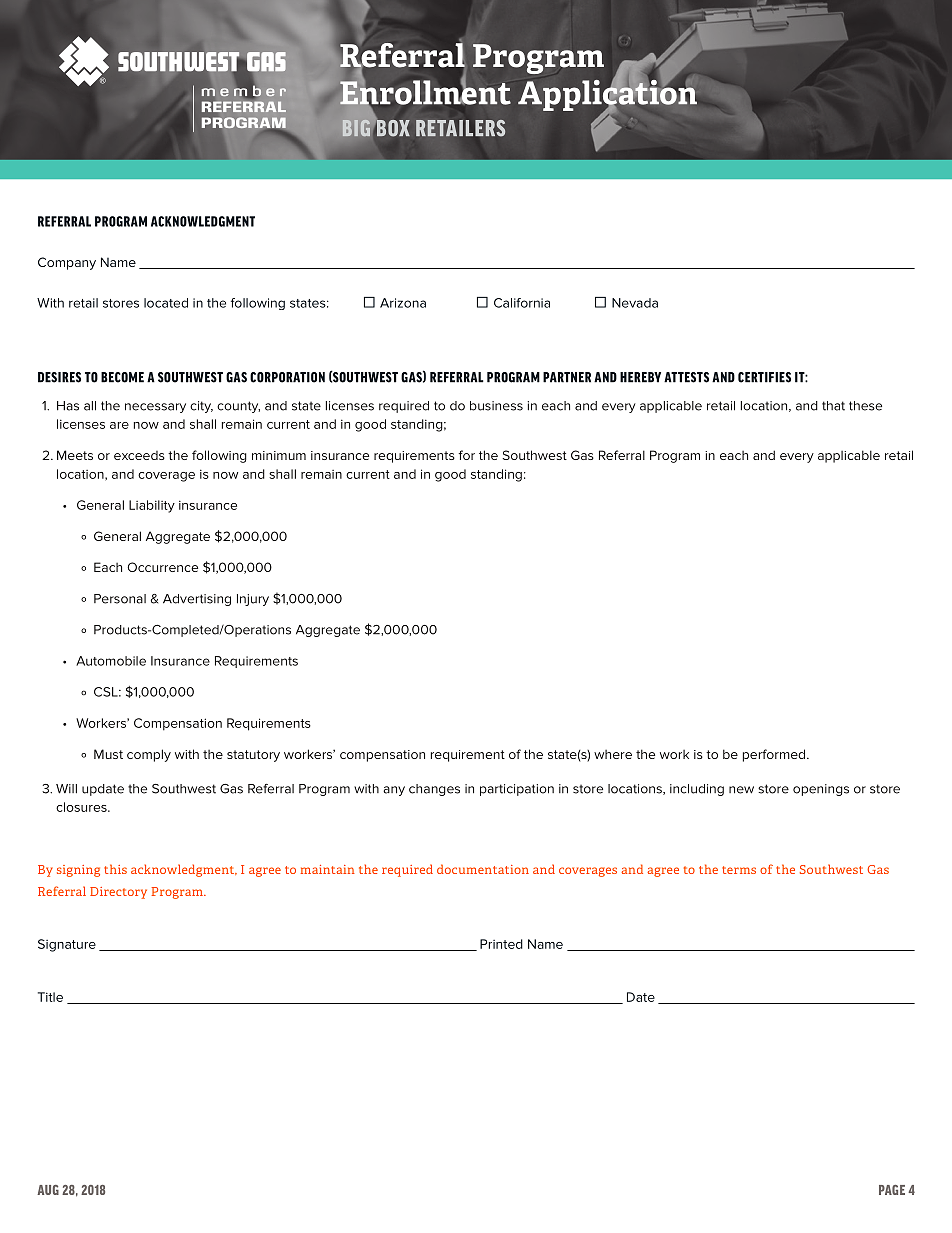 This page has width=952, height=1233. Describe the element at coordinates (764, 377) in the page. I see `CERTIFIES` at that location.
